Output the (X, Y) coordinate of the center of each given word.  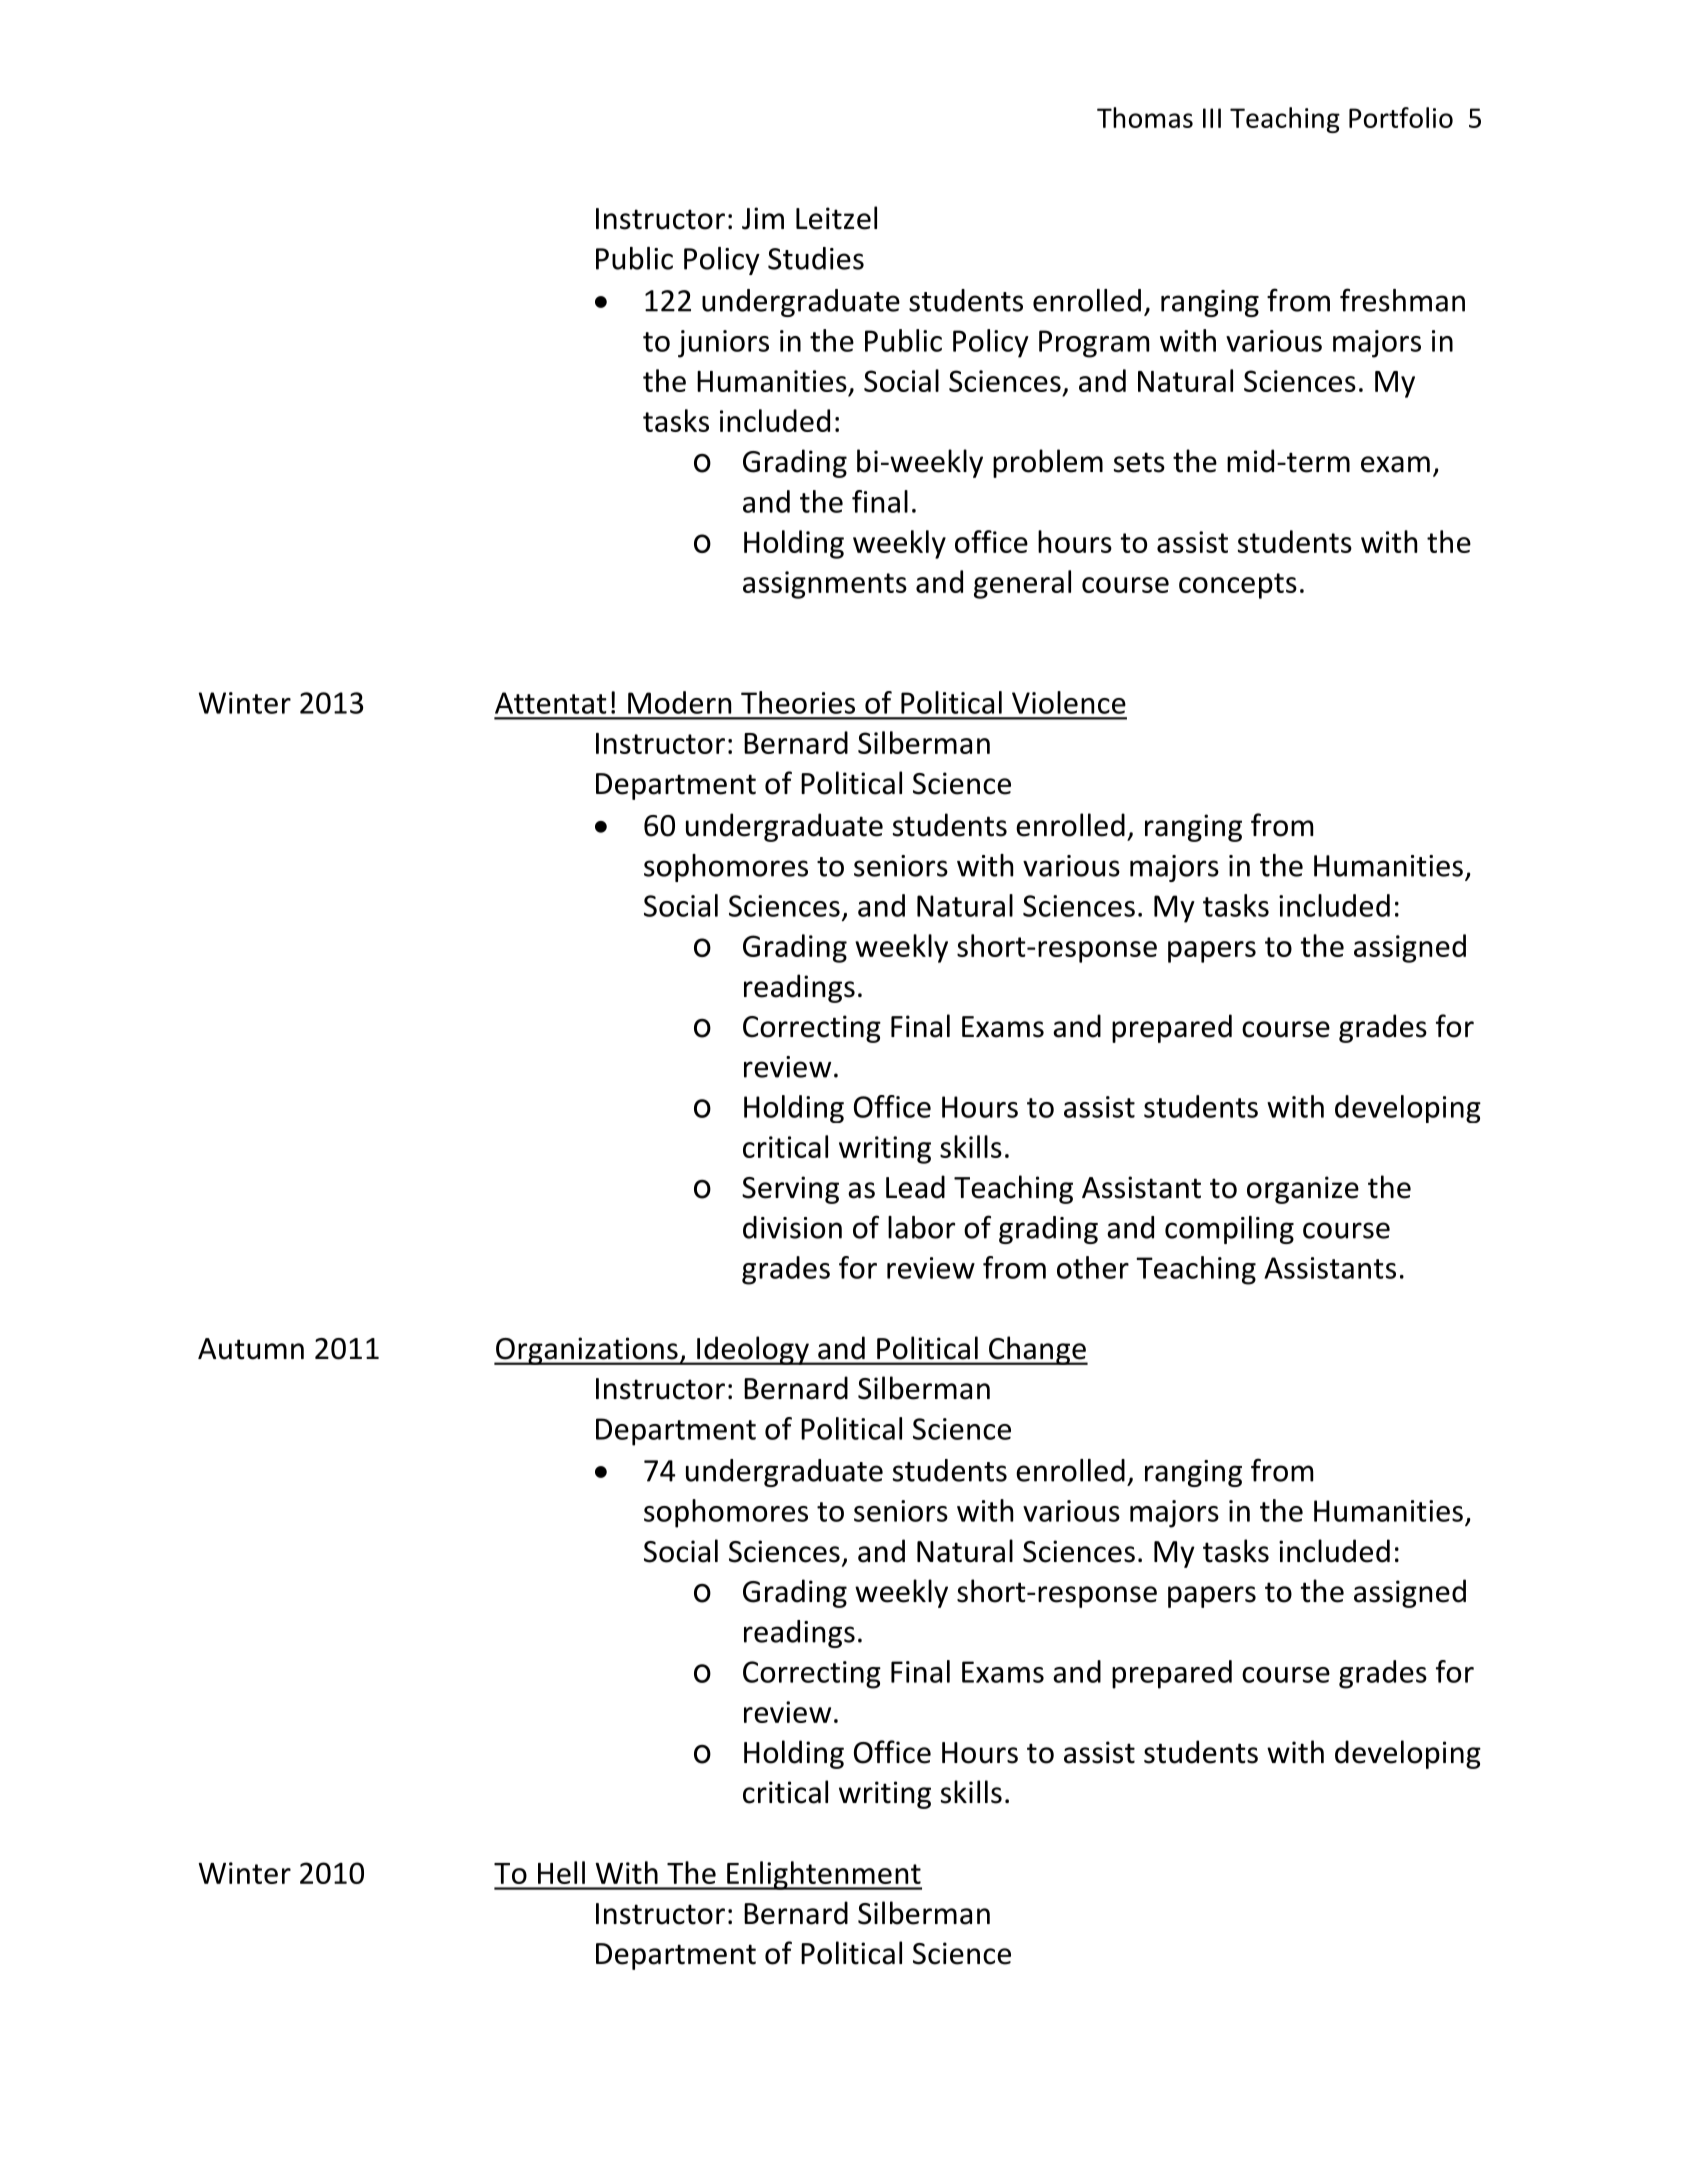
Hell (561, 1872)
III (1212, 118)
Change (1037, 1350)
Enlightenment (823, 1875)
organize (1303, 1190)
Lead (915, 1187)
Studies (816, 258)
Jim (763, 218)
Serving (790, 1190)
